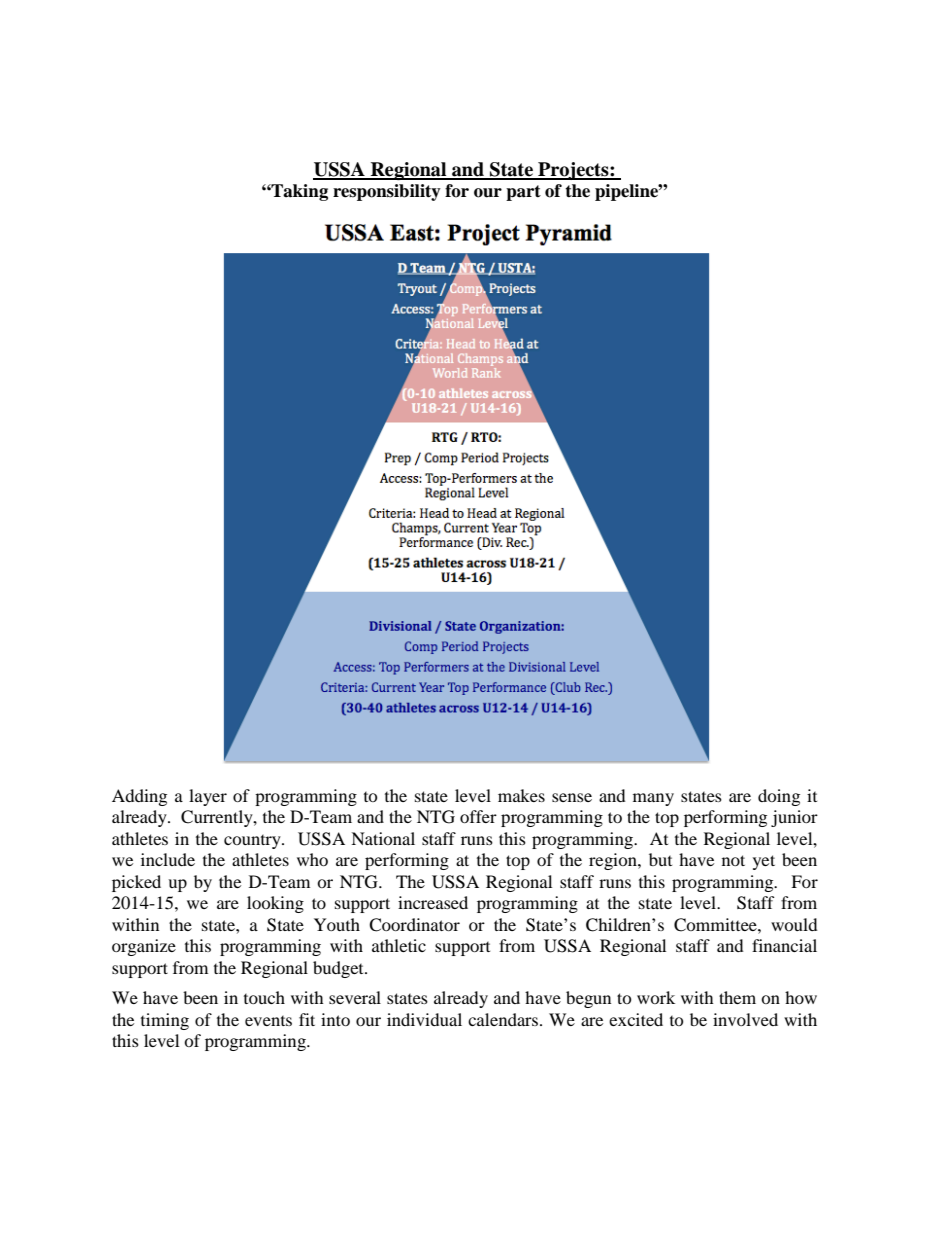  I want to click on many, so click(653, 799).
